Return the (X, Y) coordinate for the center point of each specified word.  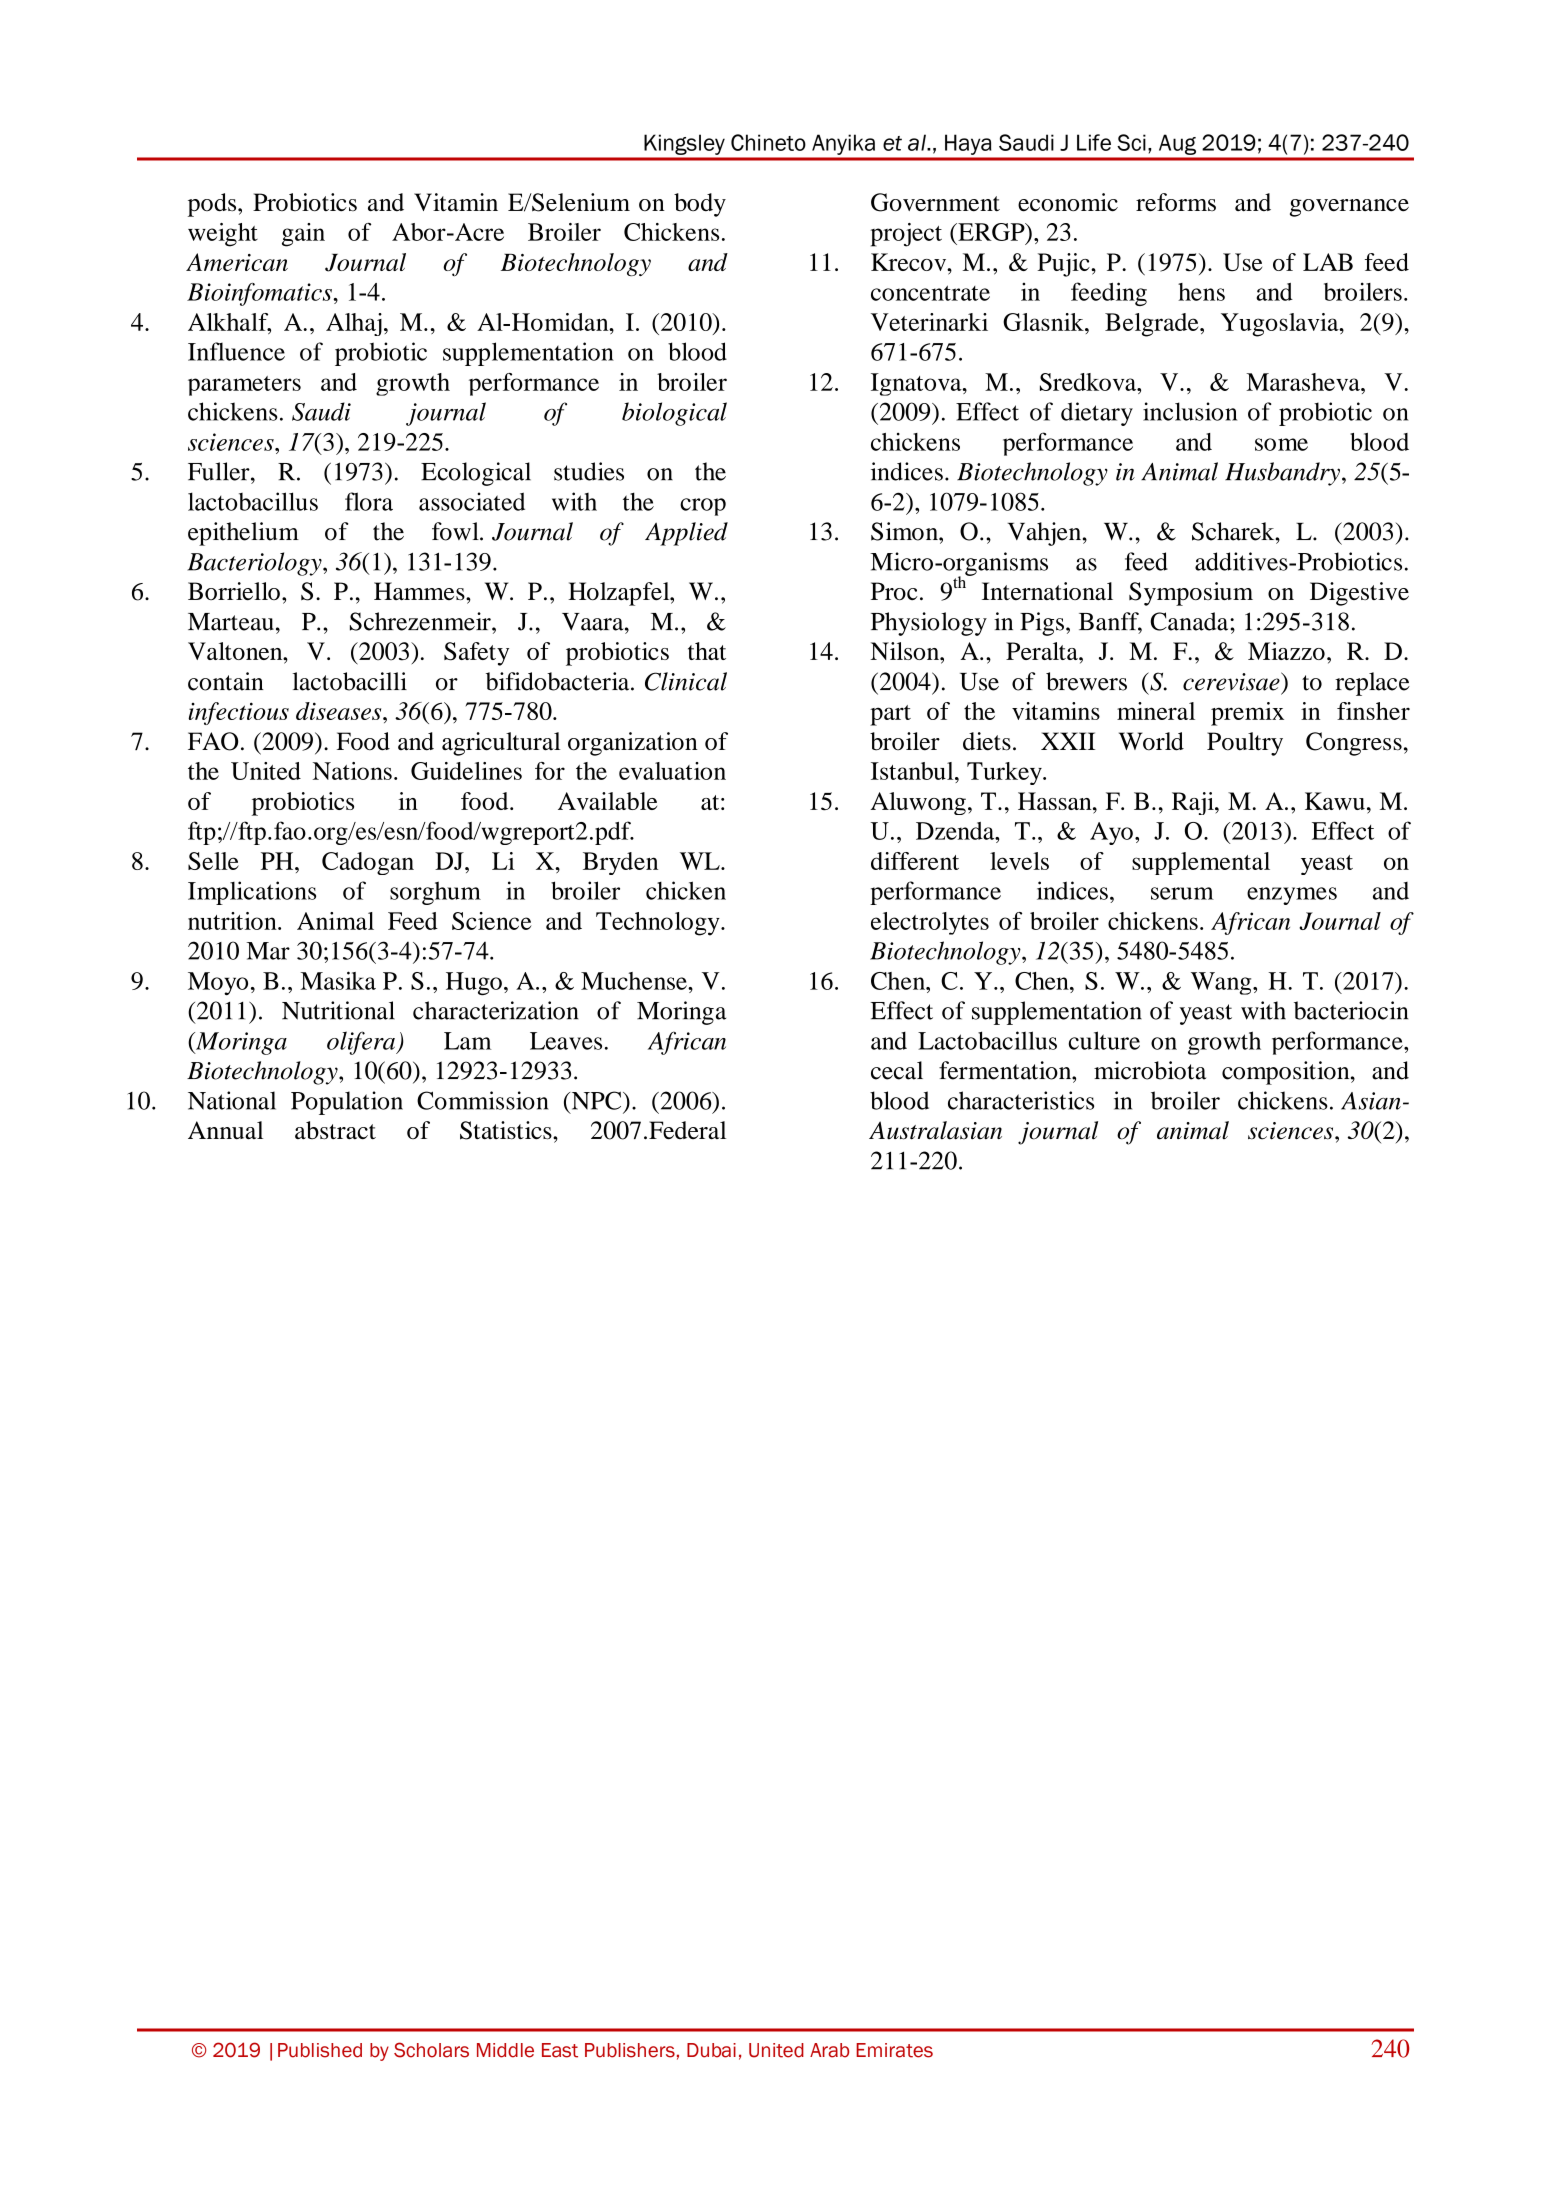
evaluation (672, 771)
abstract (335, 1130)
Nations (352, 771)
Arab (829, 2050)
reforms (1176, 202)
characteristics (1021, 1100)
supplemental (1201, 863)
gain (303, 235)
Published (320, 2050)
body (700, 205)
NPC (596, 1100)
